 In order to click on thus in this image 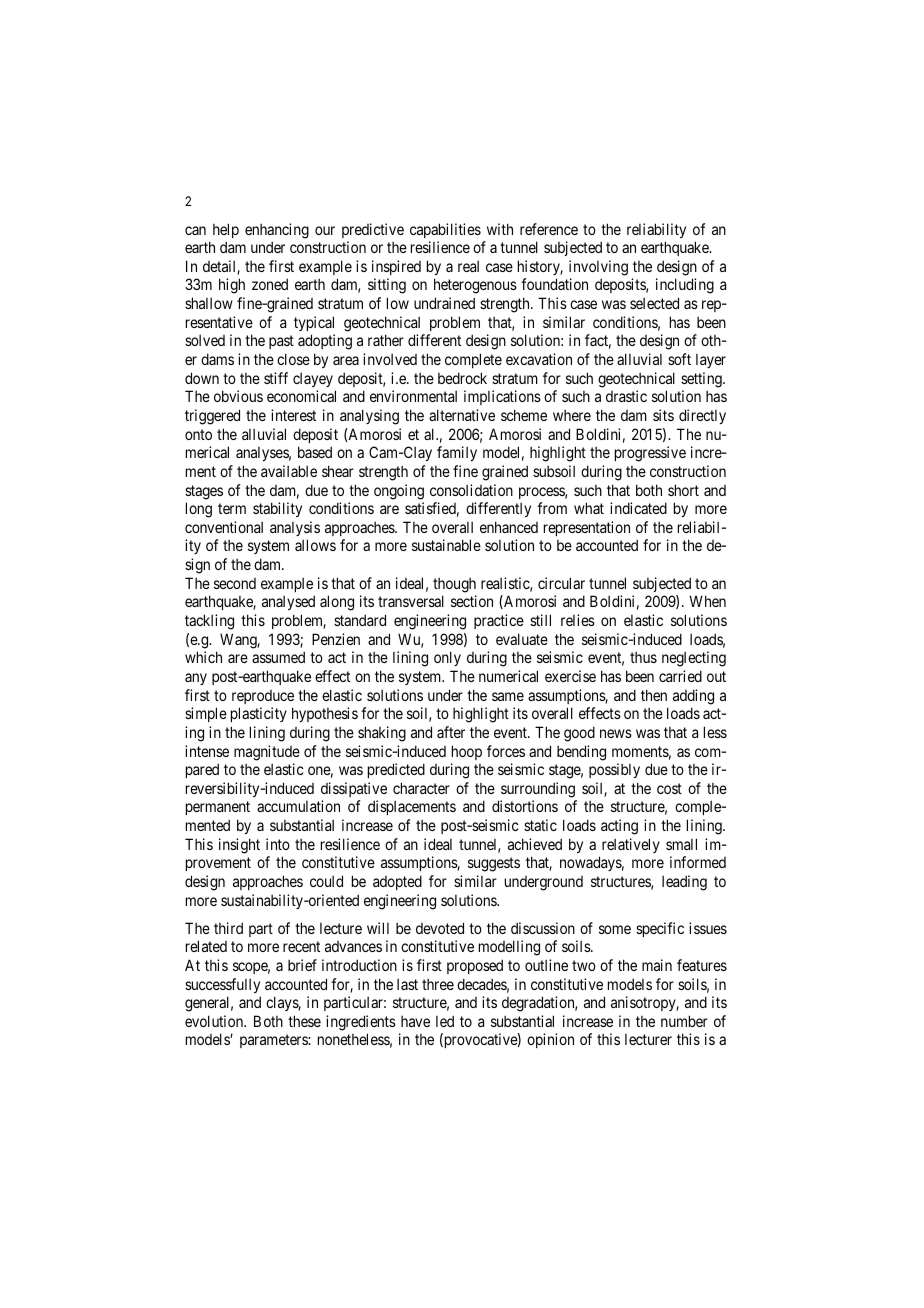, I will do `click(643, 657)`.
